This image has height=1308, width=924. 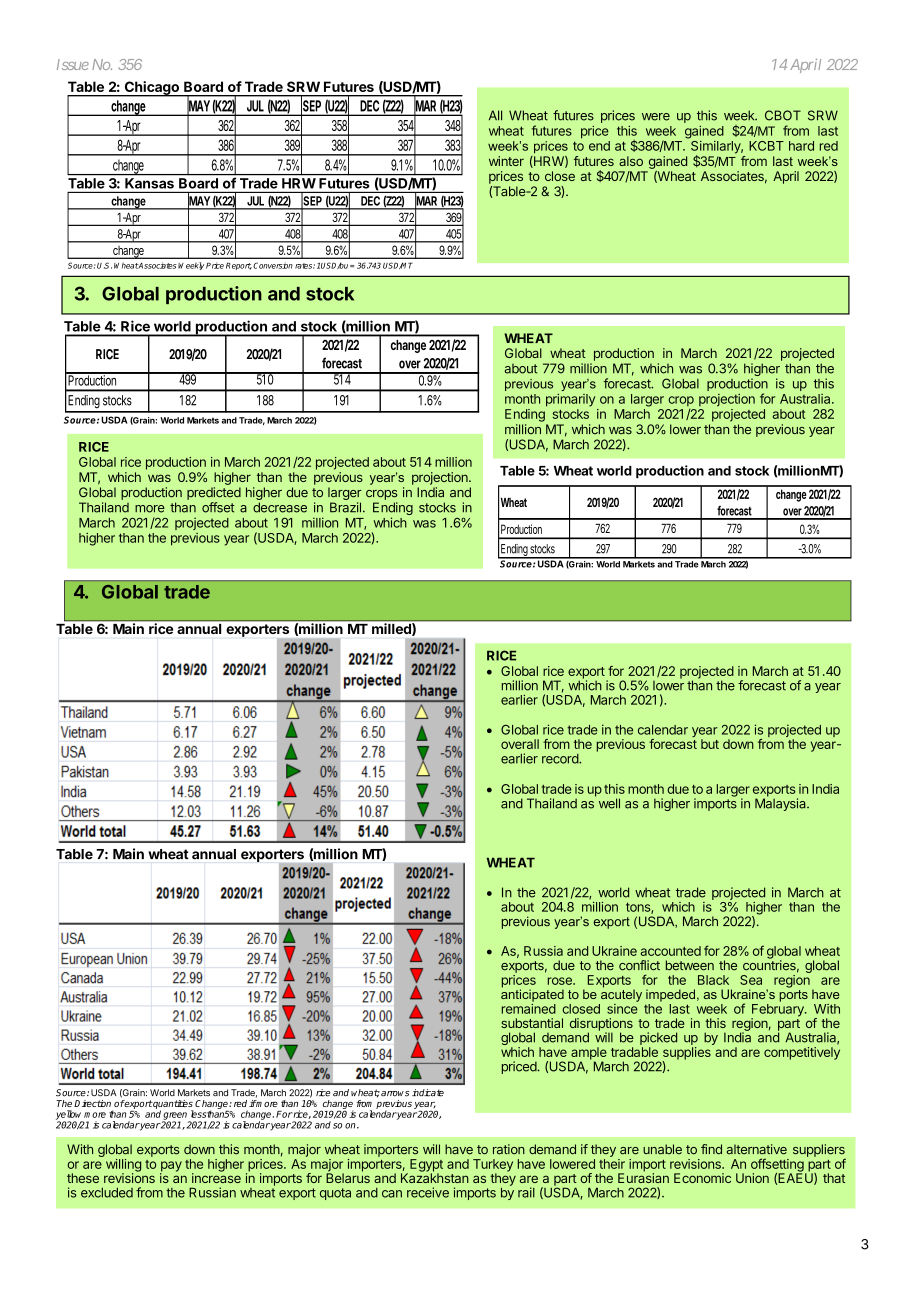 What do you see at coordinates (801, 146) in the image?
I see `hard` at bounding box center [801, 146].
